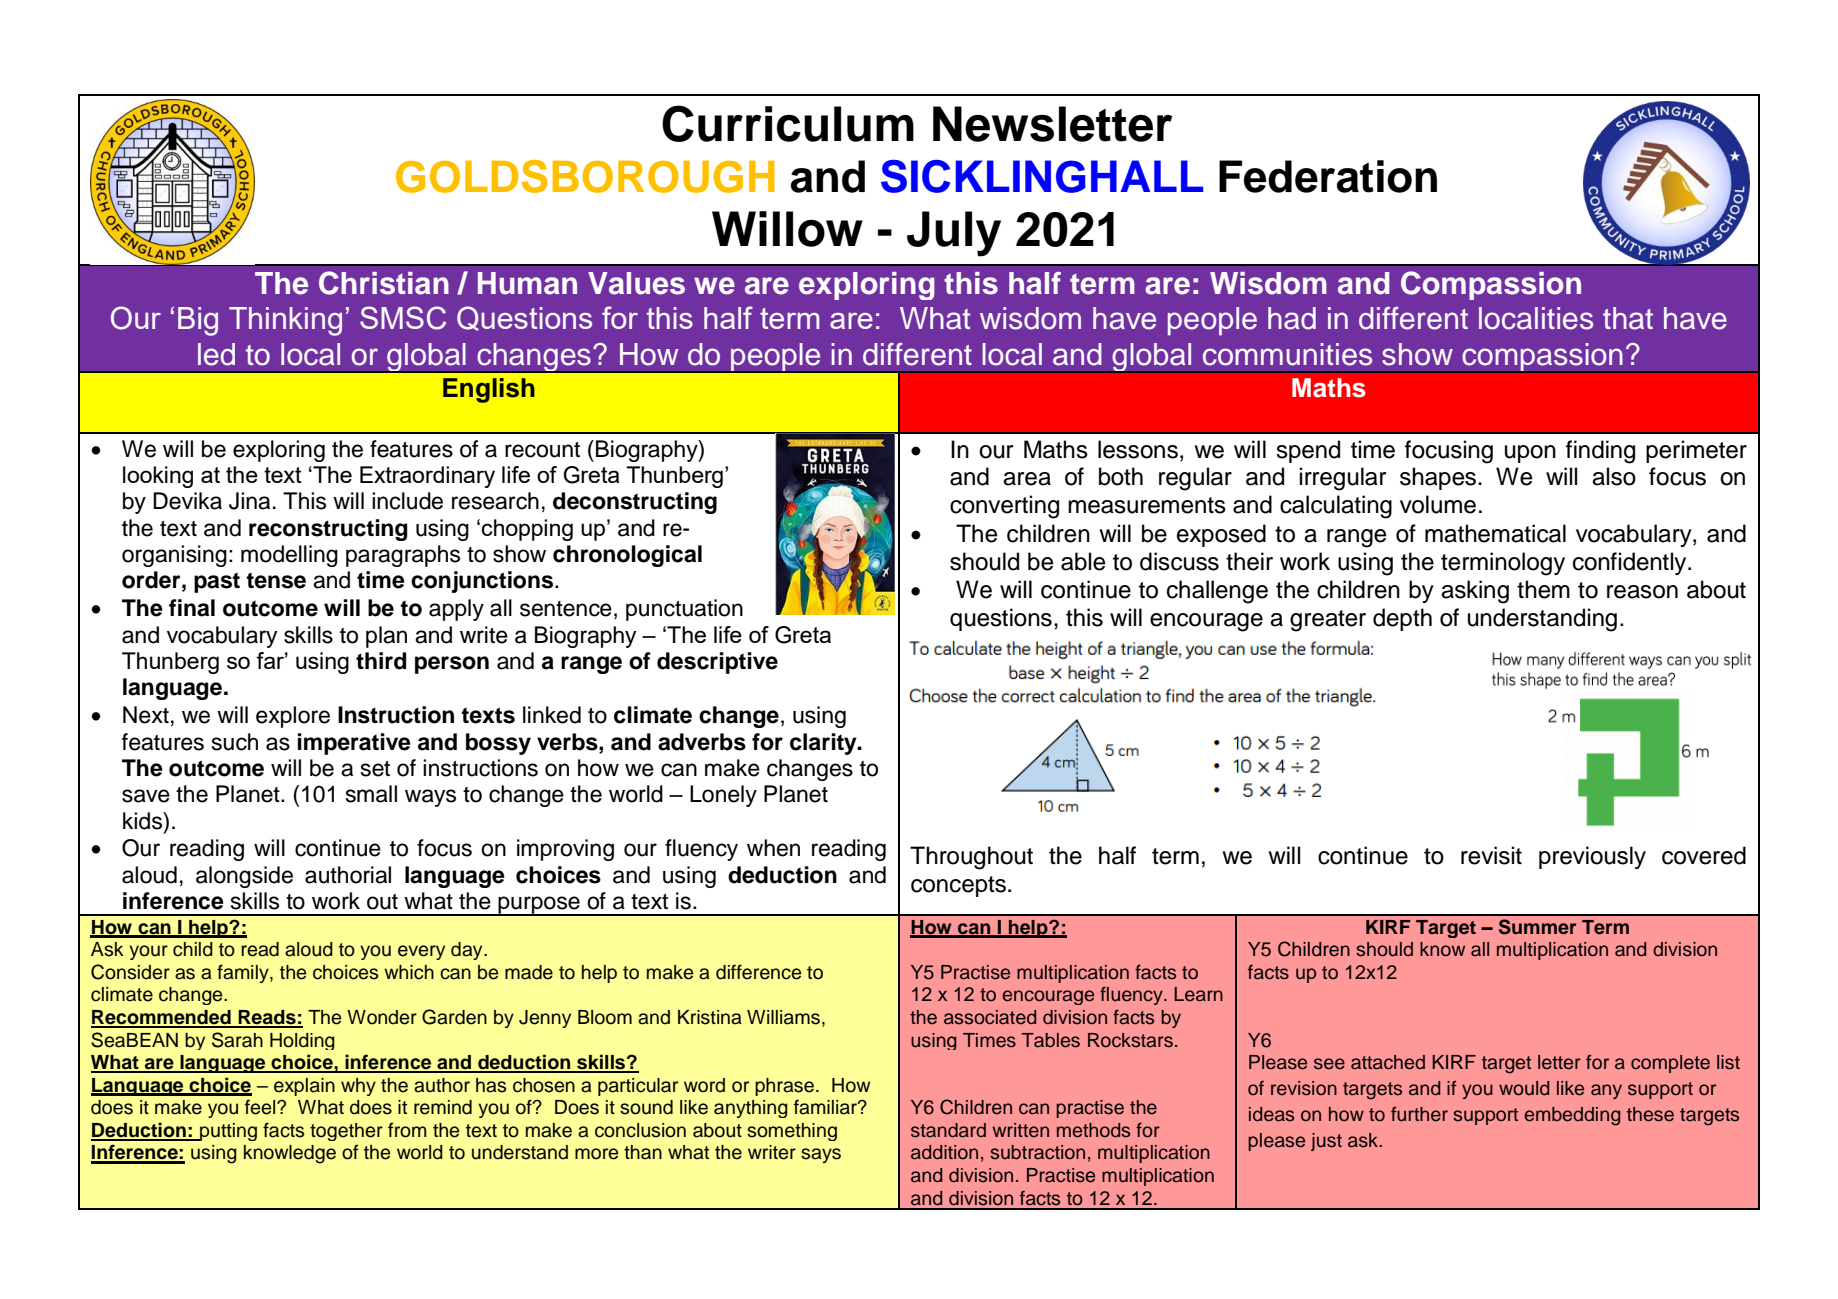 The height and width of the document is (1299, 1838). Describe the element at coordinates (1402, 619) in the document. I see `depth` at that location.
